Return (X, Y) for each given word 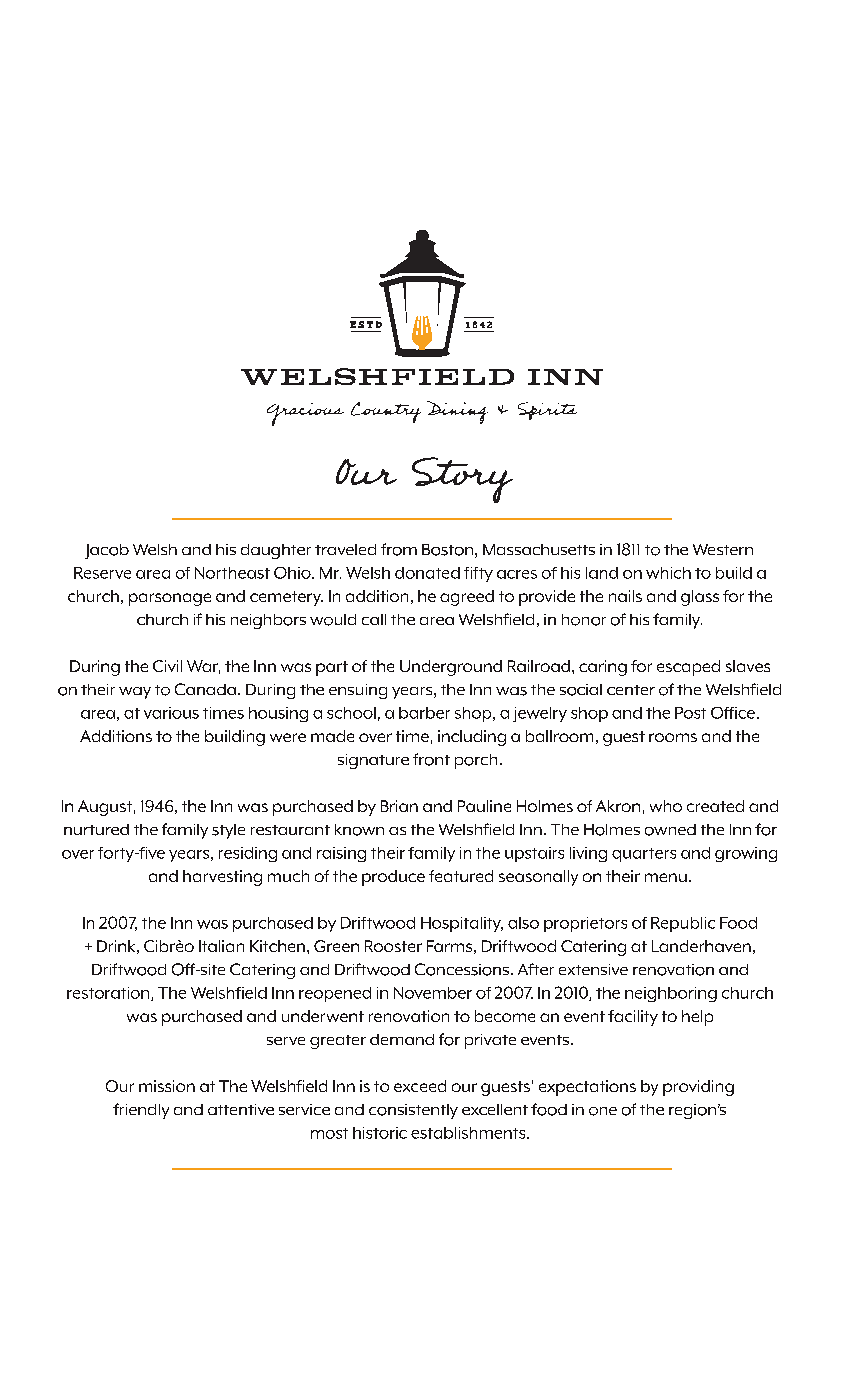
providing (698, 1088)
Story (462, 480)
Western (723, 549)
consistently (413, 1111)
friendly (141, 1111)
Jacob (107, 551)
